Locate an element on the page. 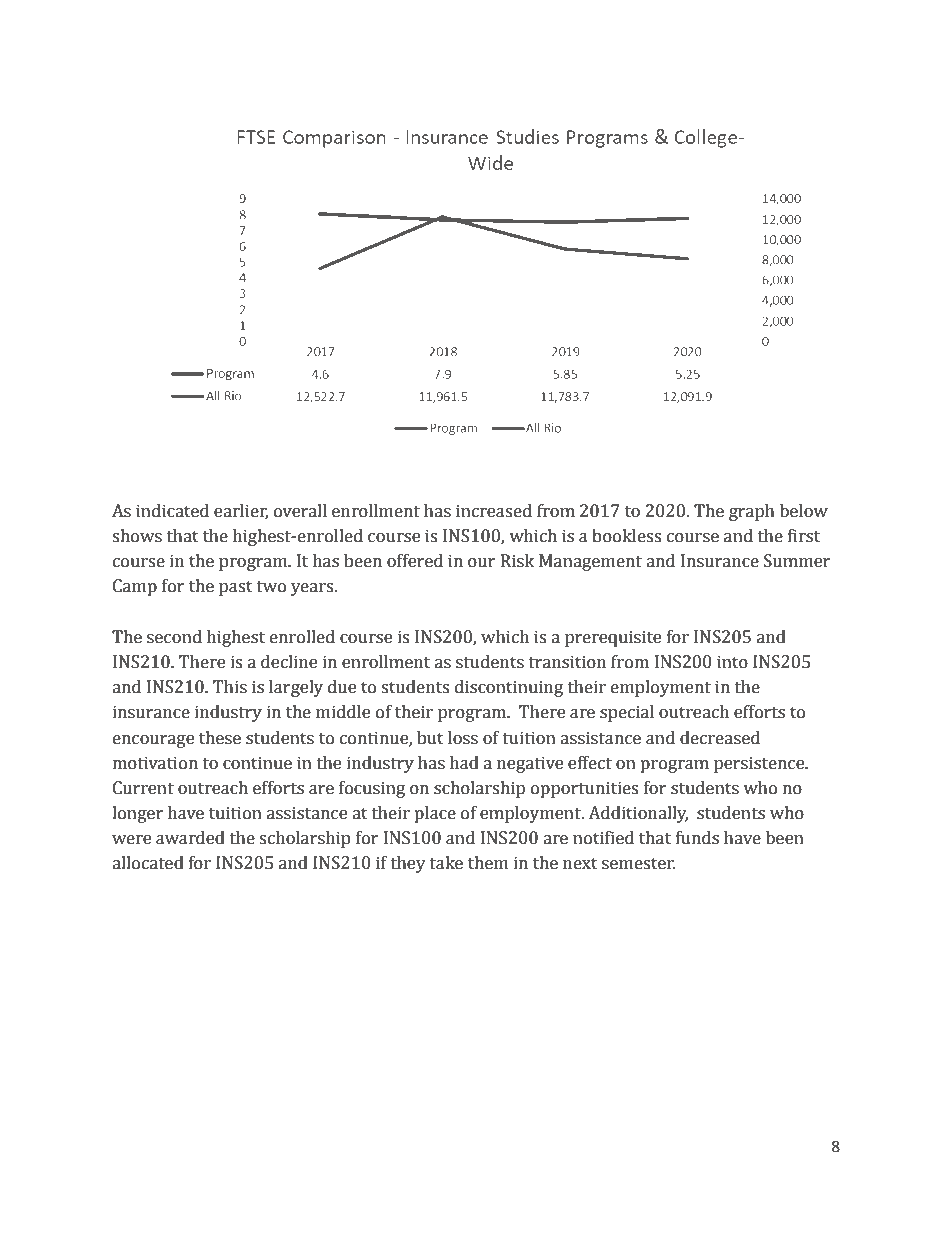  them is located at coordinates (488, 863).
